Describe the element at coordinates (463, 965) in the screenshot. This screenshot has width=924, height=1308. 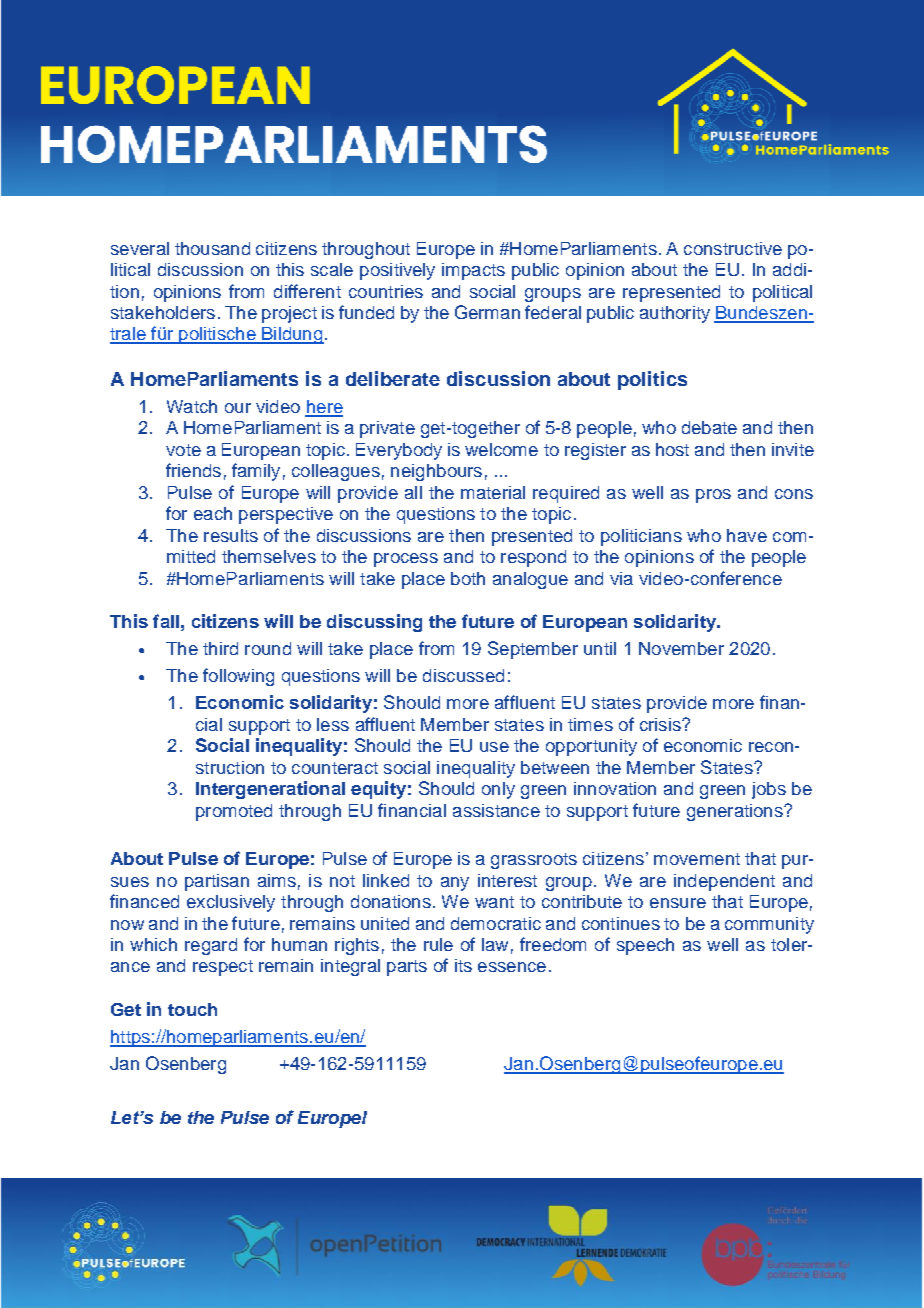
I see `its` at that location.
